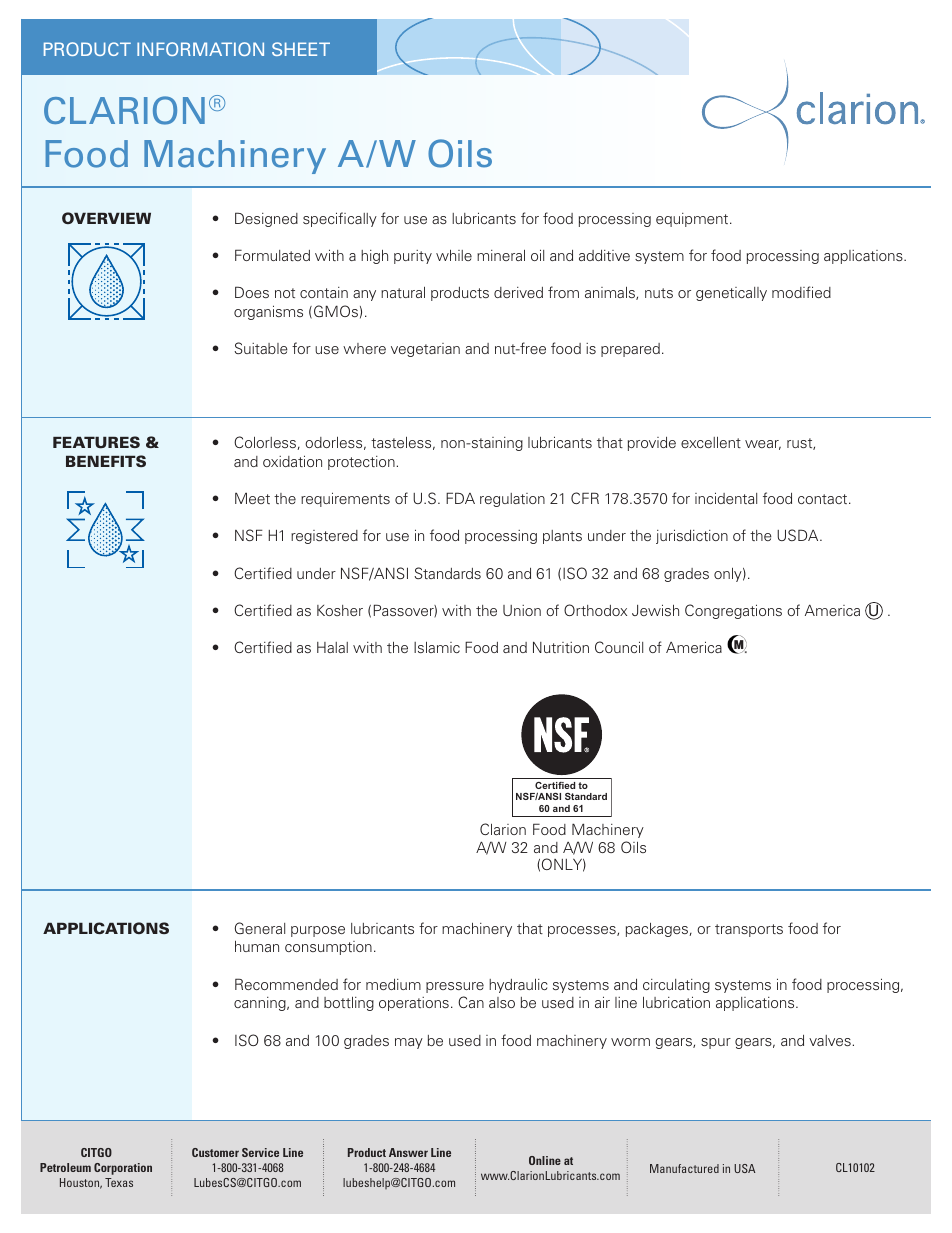 This document has height=1233, width=952. I want to click on Corporation, so click(123, 1169).
